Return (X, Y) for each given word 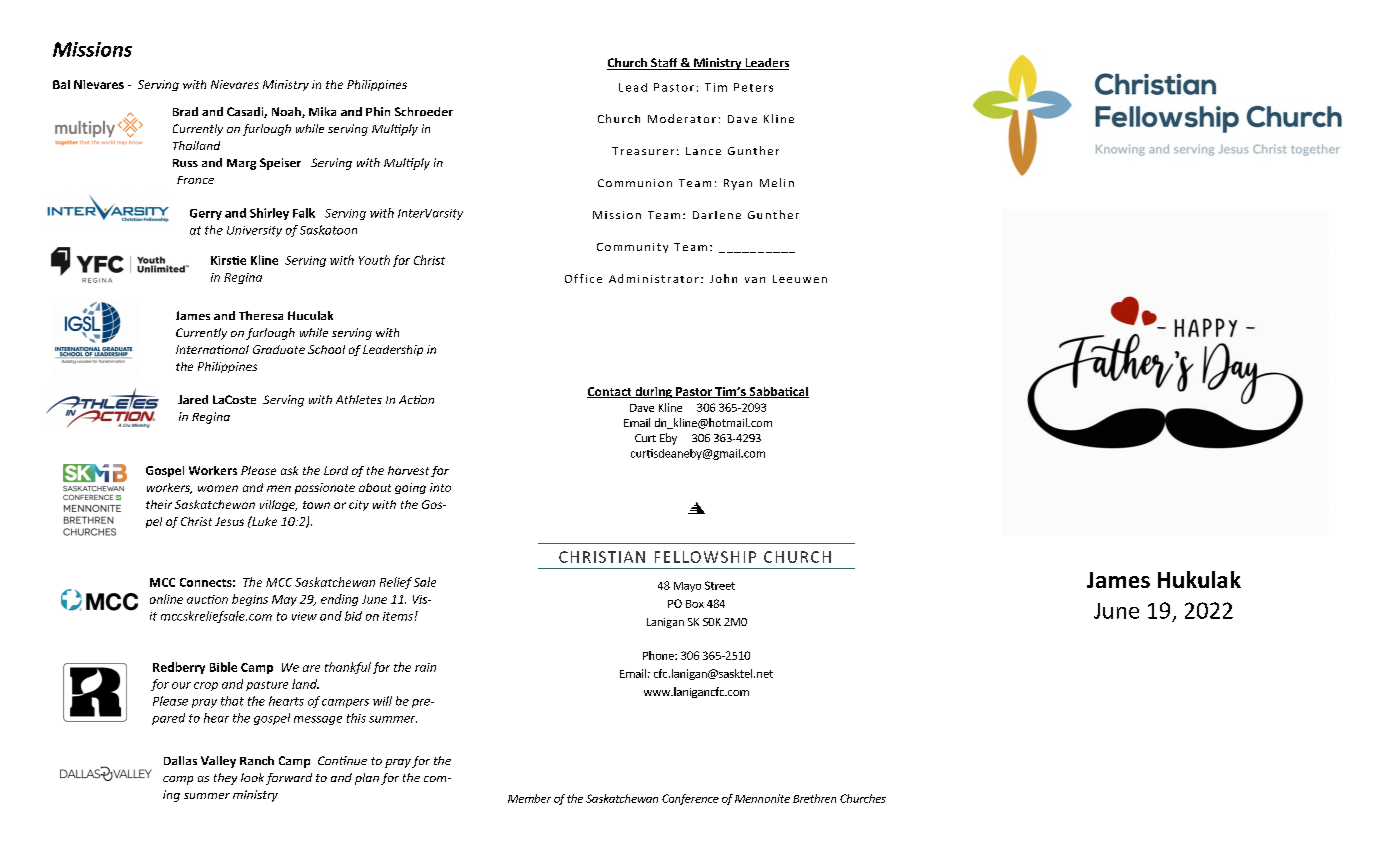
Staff (664, 64)
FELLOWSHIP (705, 557)
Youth (374, 260)
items (398, 616)
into (440, 487)
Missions (92, 49)
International (212, 349)
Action (416, 399)
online (166, 599)
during (653, 392)
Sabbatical (778, 392)
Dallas (180, 760)
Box (695, 604)
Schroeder (424, 111)
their (159, 504)
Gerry (206, 214)
